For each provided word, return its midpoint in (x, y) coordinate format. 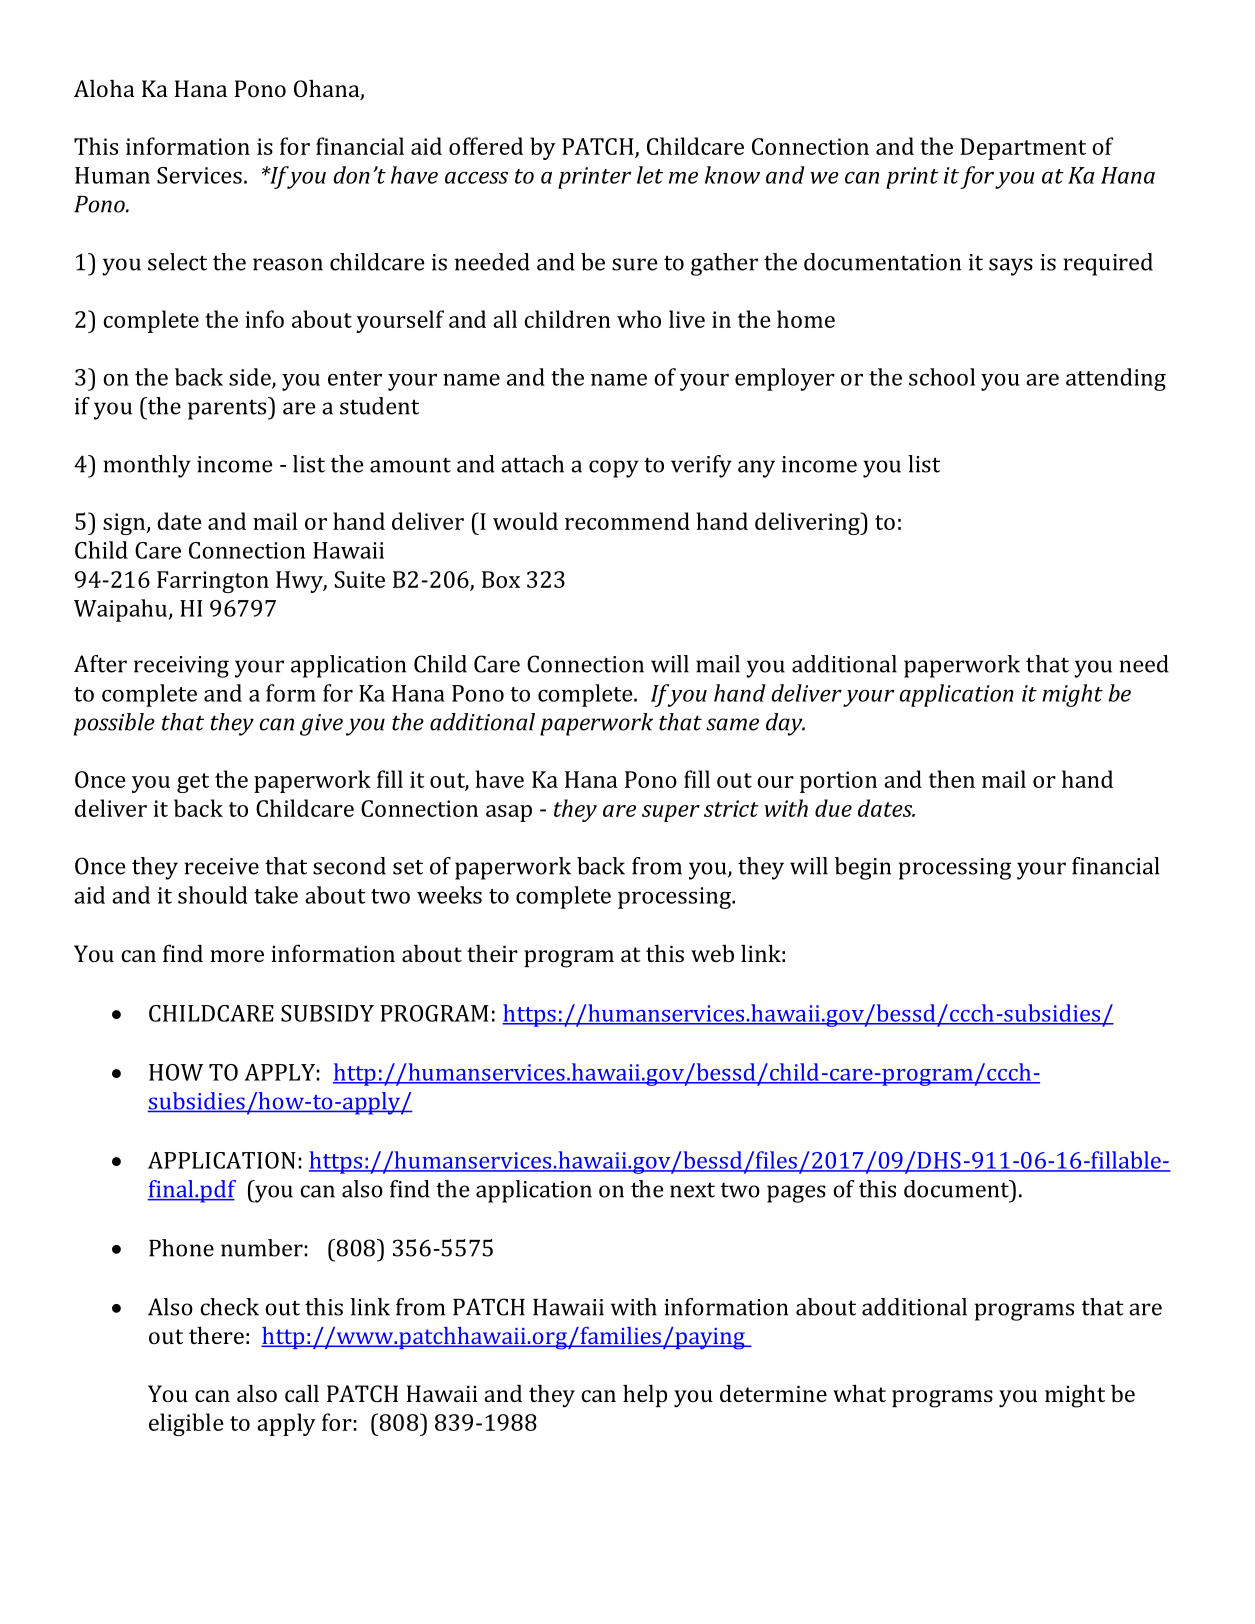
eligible (186, 1424)
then (952, 779)
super (671, 813)
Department (1023, 149)
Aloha (104, 88)
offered (486, 146)
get (193, 783)
